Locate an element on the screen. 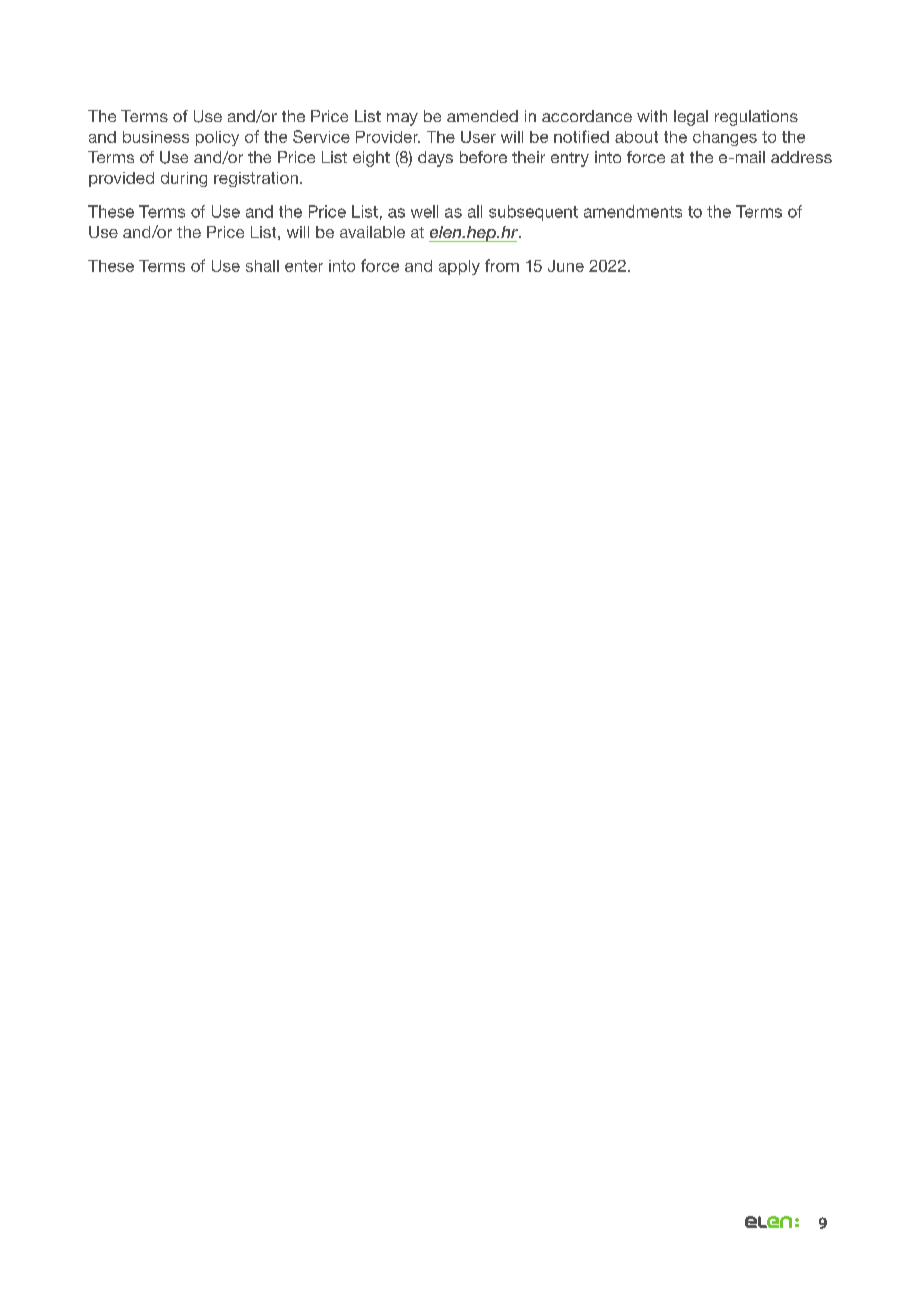 Image resolution: width=924 pixels, height=1308 pixels. before is located at coordinates (483, 157).
